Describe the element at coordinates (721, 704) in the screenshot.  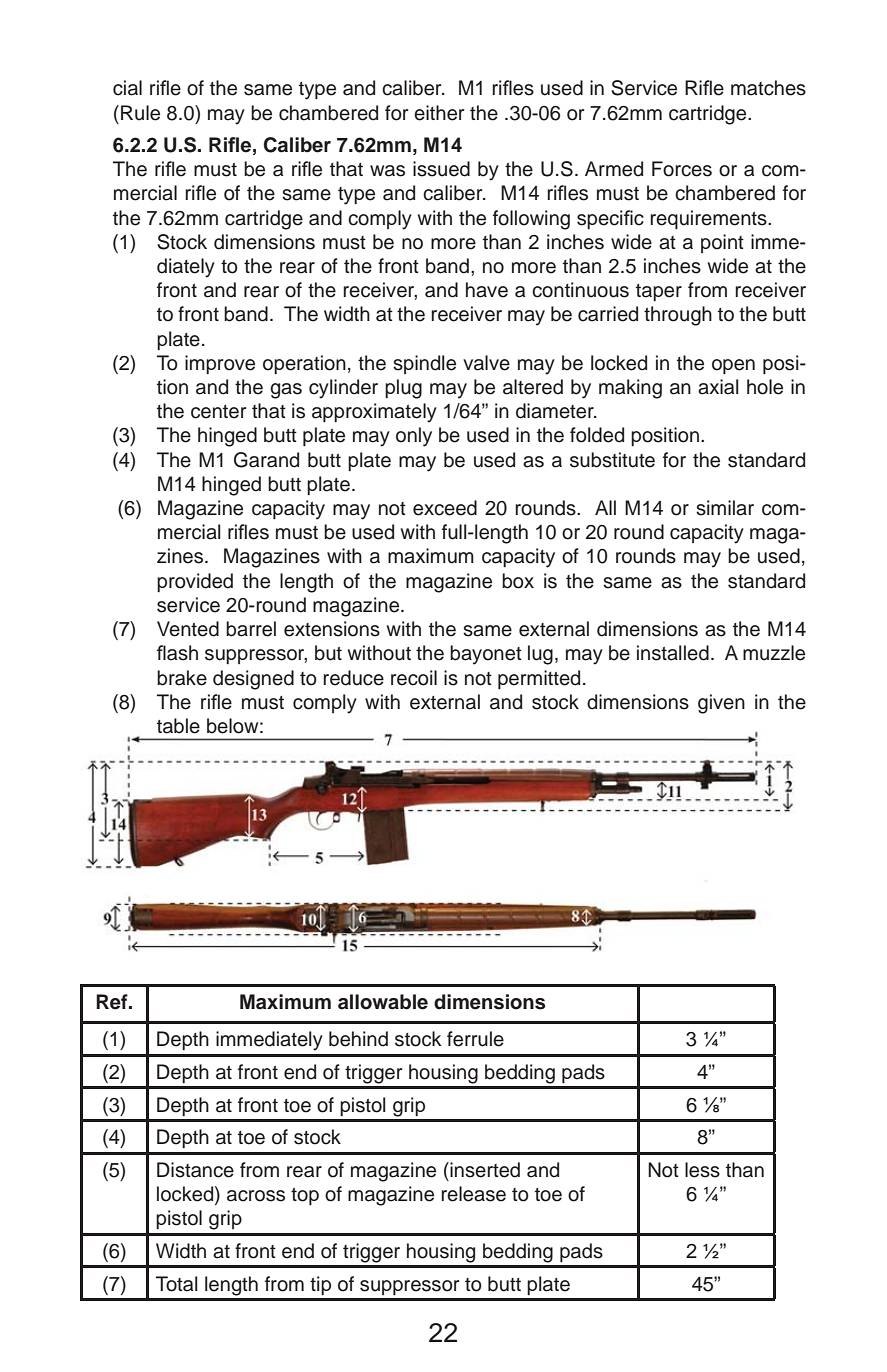
I see `given` at that location.
